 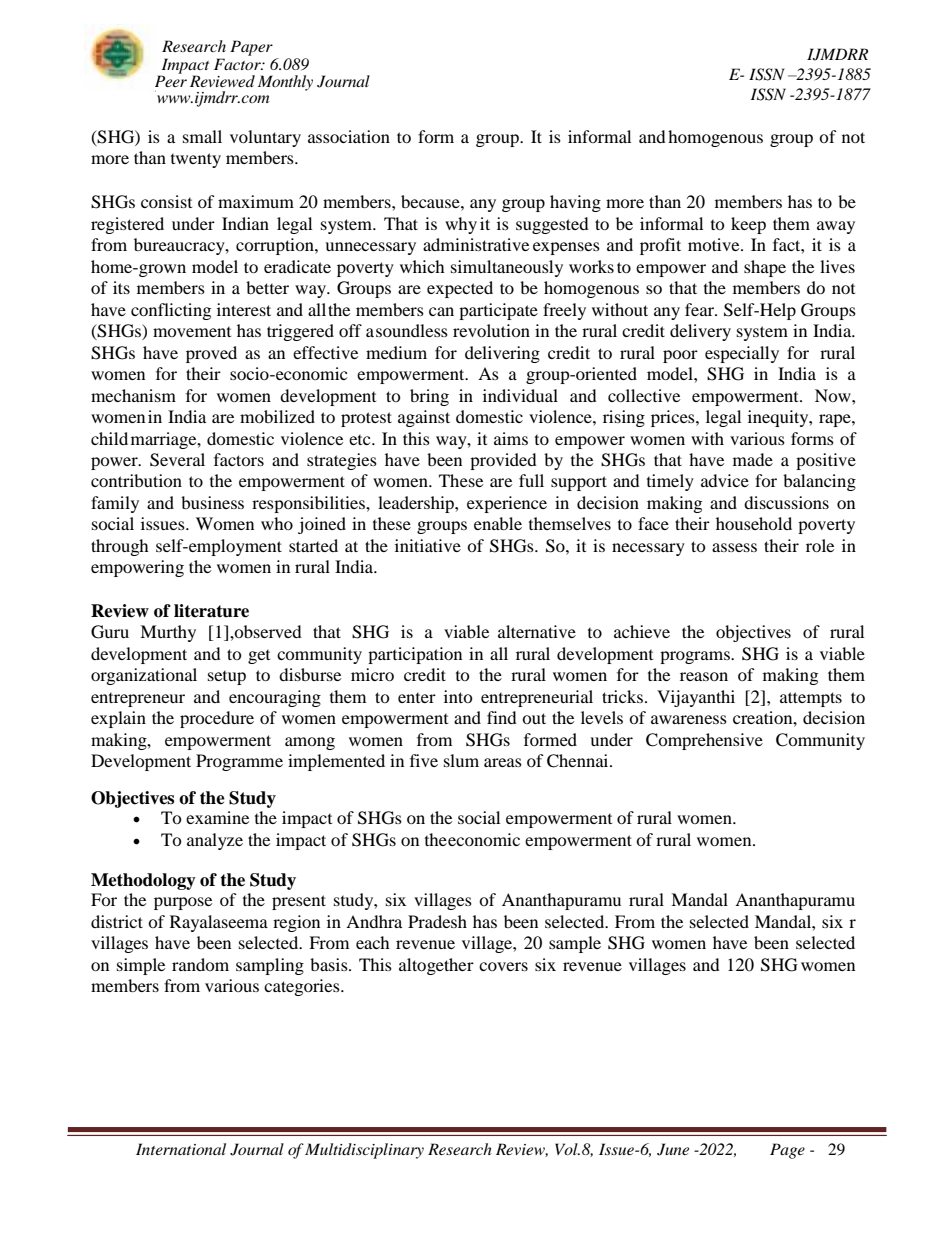 I want to click on literature, so click(x=211, y=611).
